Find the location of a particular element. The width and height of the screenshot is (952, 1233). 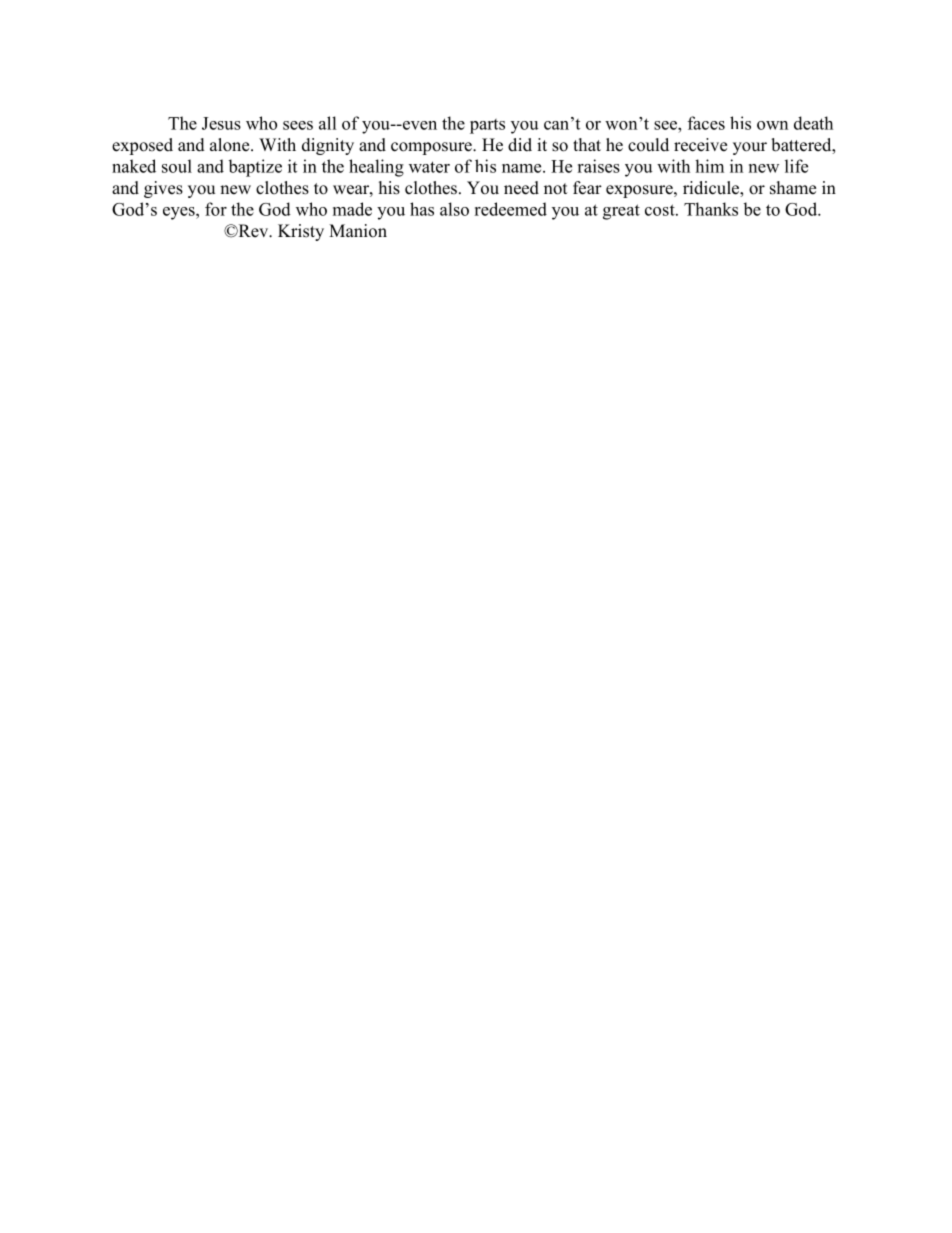

shame is located at coordinates (793, 188).
